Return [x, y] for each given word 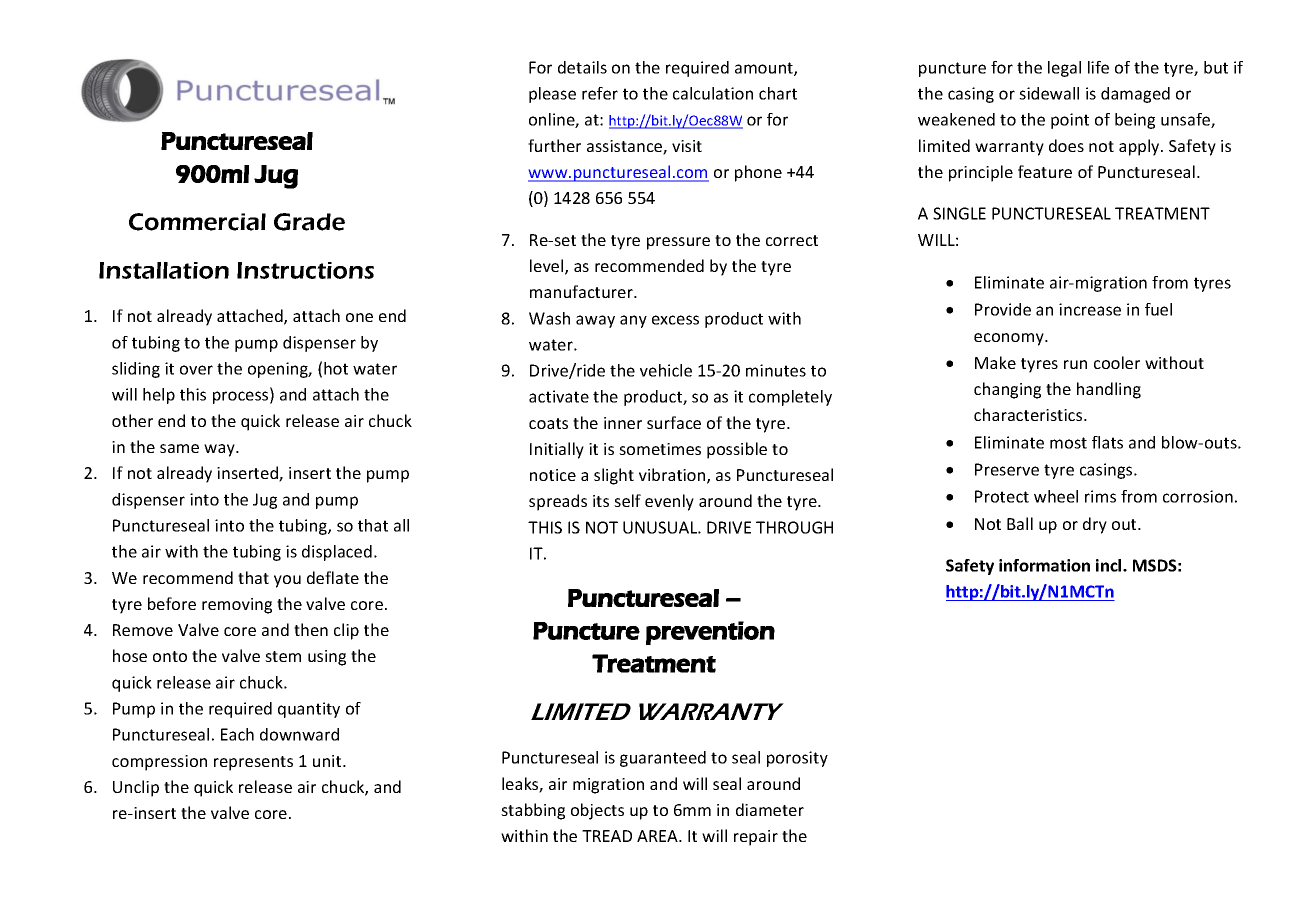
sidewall [1049, 93]
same [179, 448]
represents [253, 763]
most [1068, 443]
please [552, 95]
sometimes [660, 449]
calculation [713, 93]
